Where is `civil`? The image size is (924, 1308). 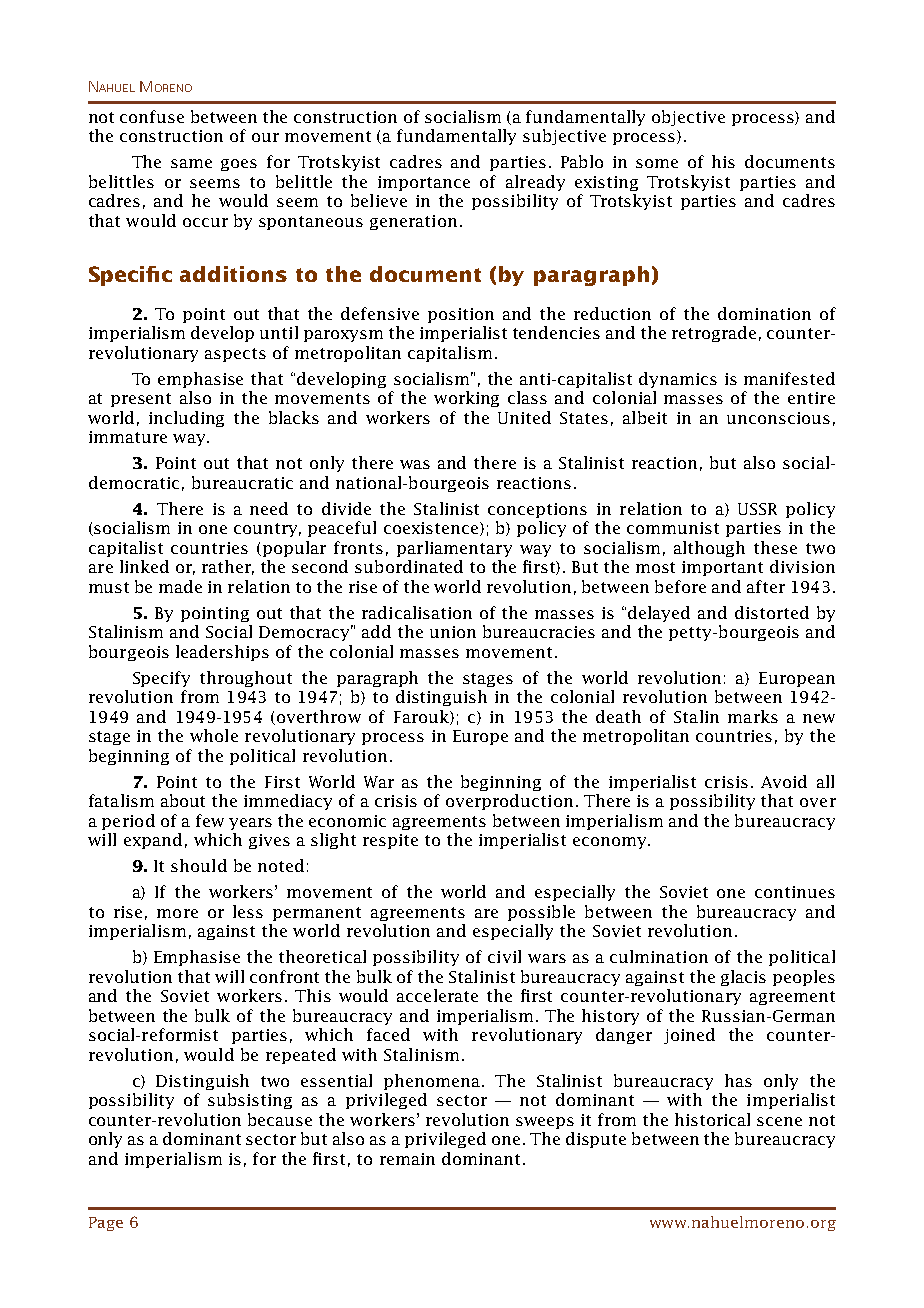
civil is located at coordinates (504, 956).
